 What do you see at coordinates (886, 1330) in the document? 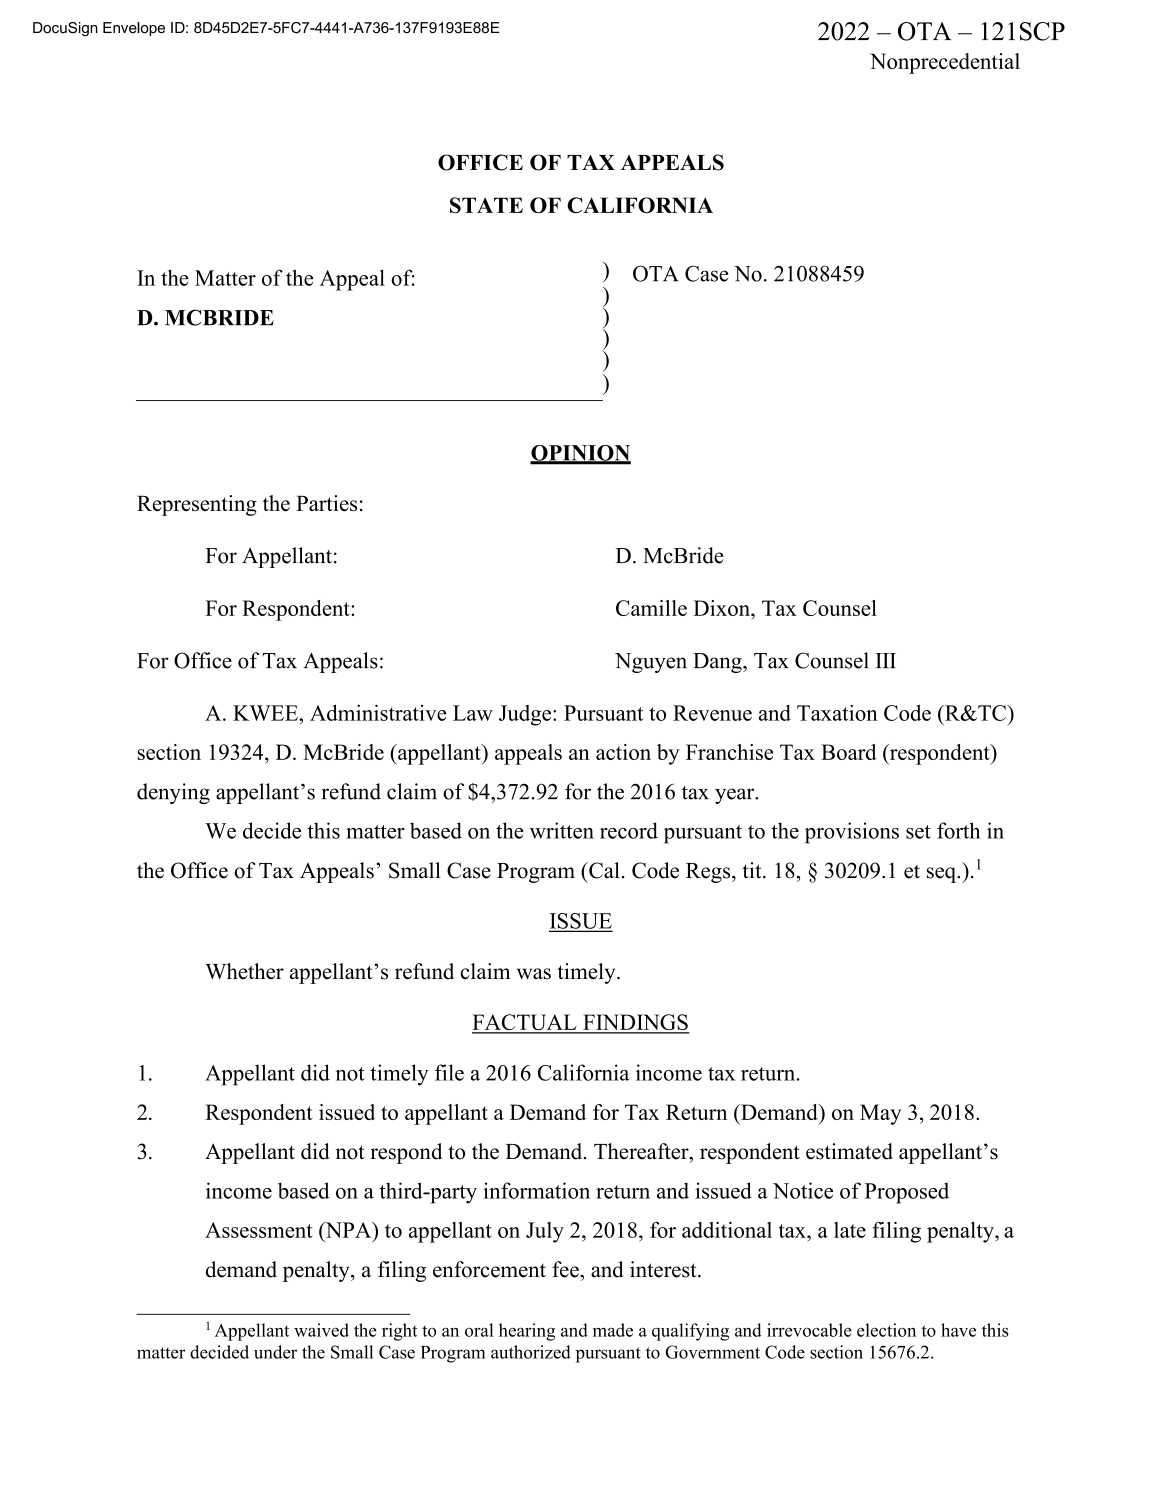
I see `election` at bounding box center [886, 1330].
